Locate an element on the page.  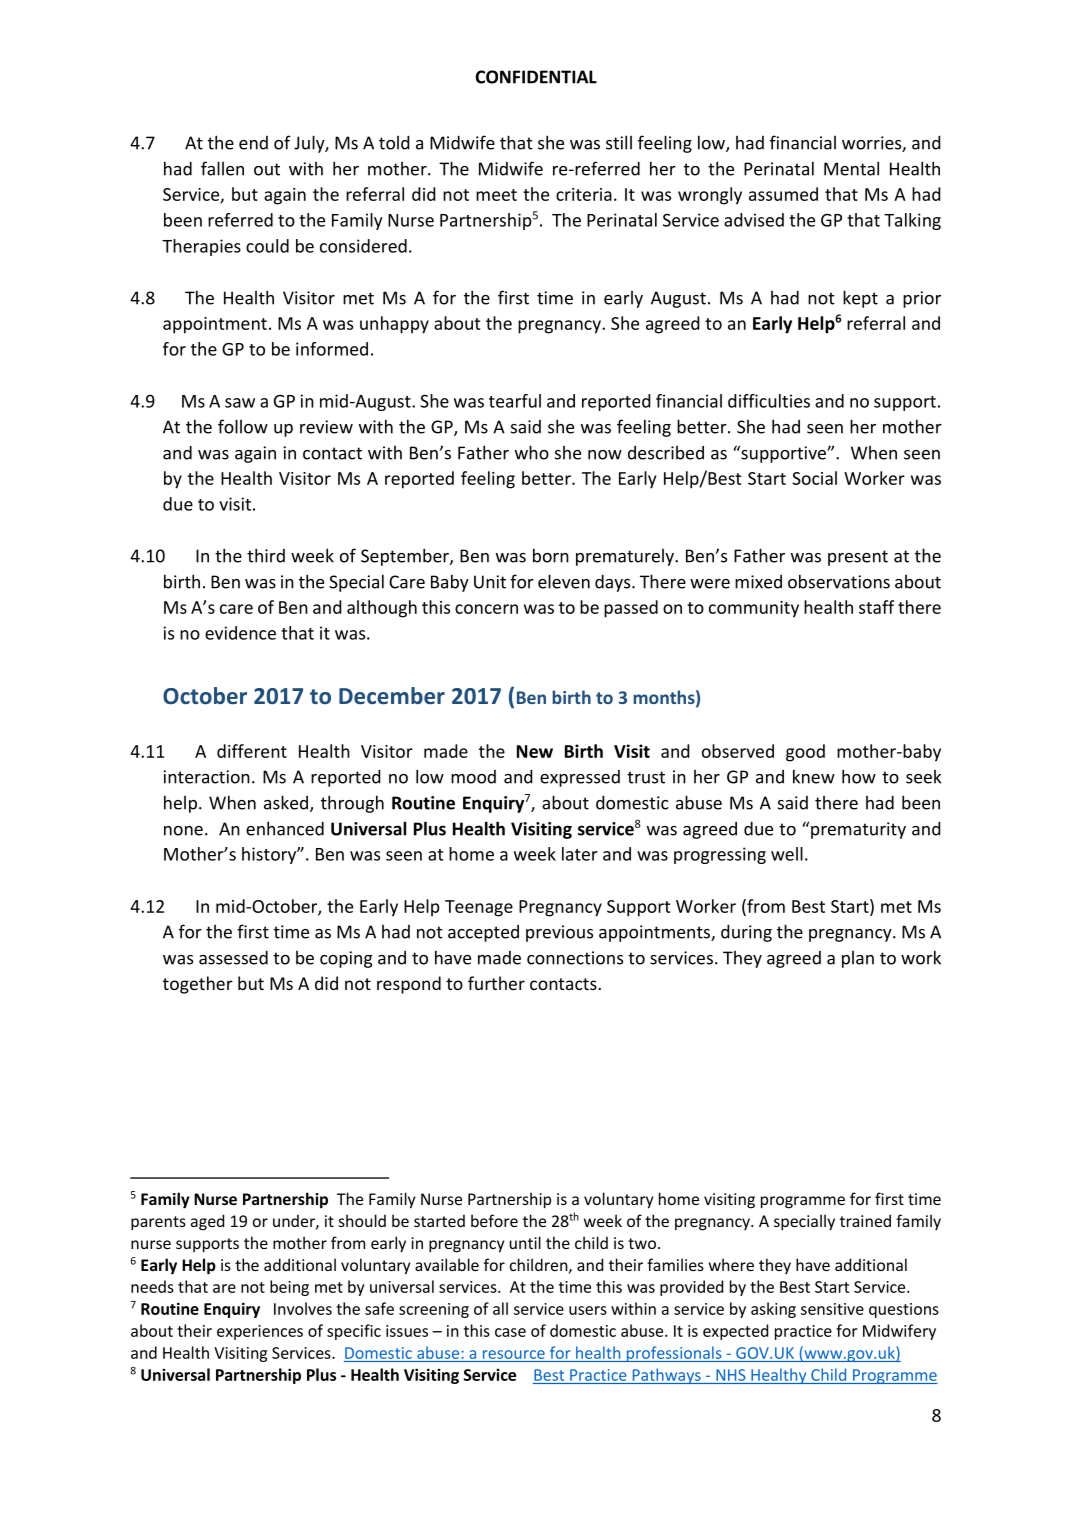
good is located at coordinates (805, 753).
